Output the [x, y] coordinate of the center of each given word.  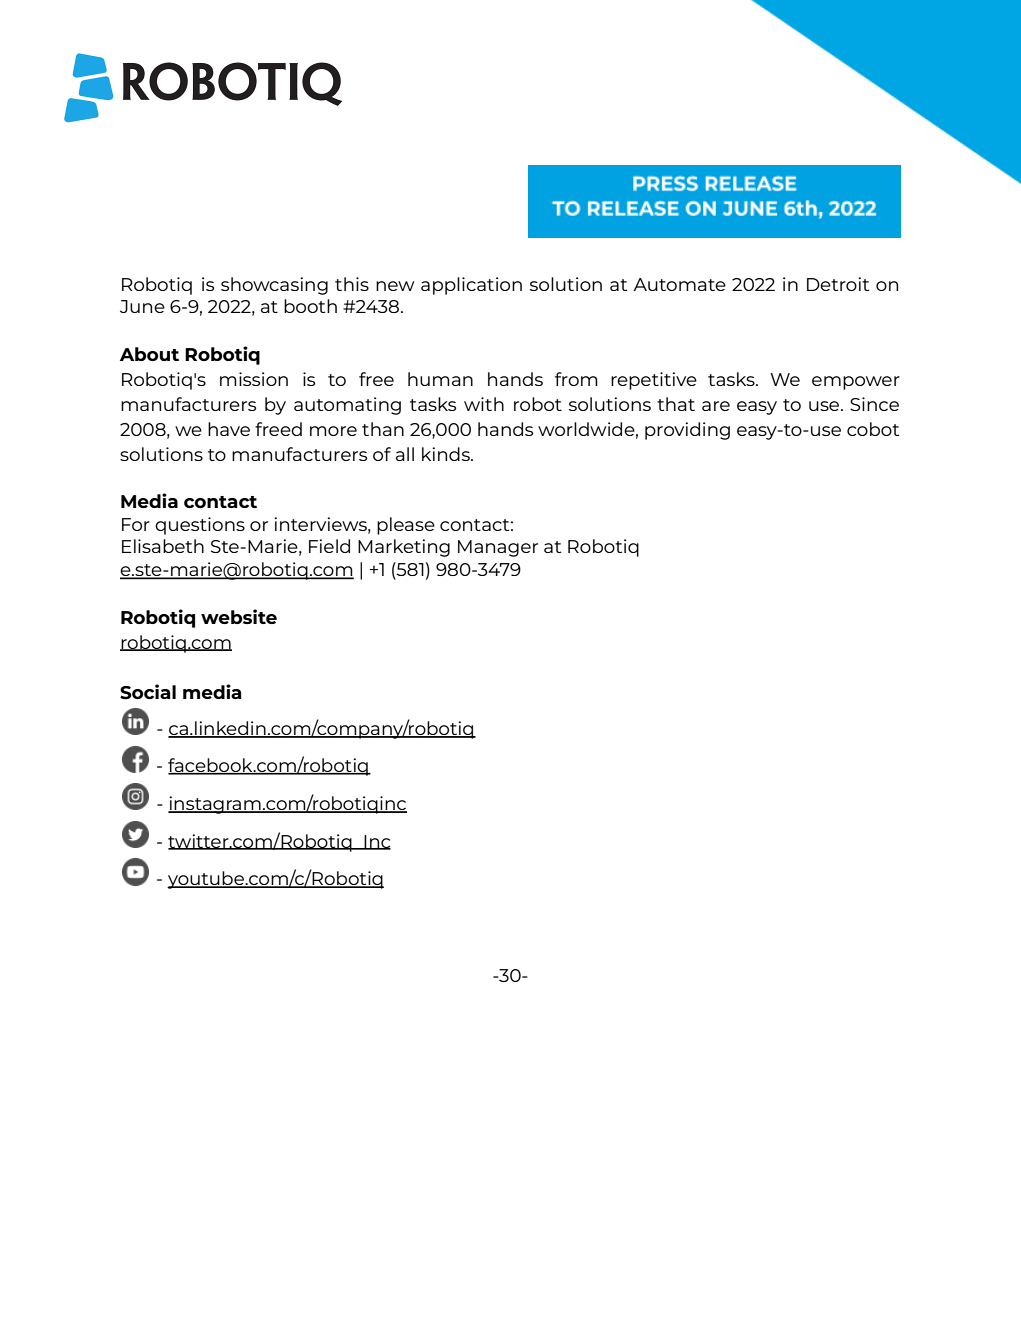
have [229, 429]
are [716, 406]
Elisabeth [163, 546]
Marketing [404, 548]
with [484, 404]
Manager [498, 548]
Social [148, 692]
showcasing [274, 286]
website [239, 616]
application [471, 286]
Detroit [838, 284]
